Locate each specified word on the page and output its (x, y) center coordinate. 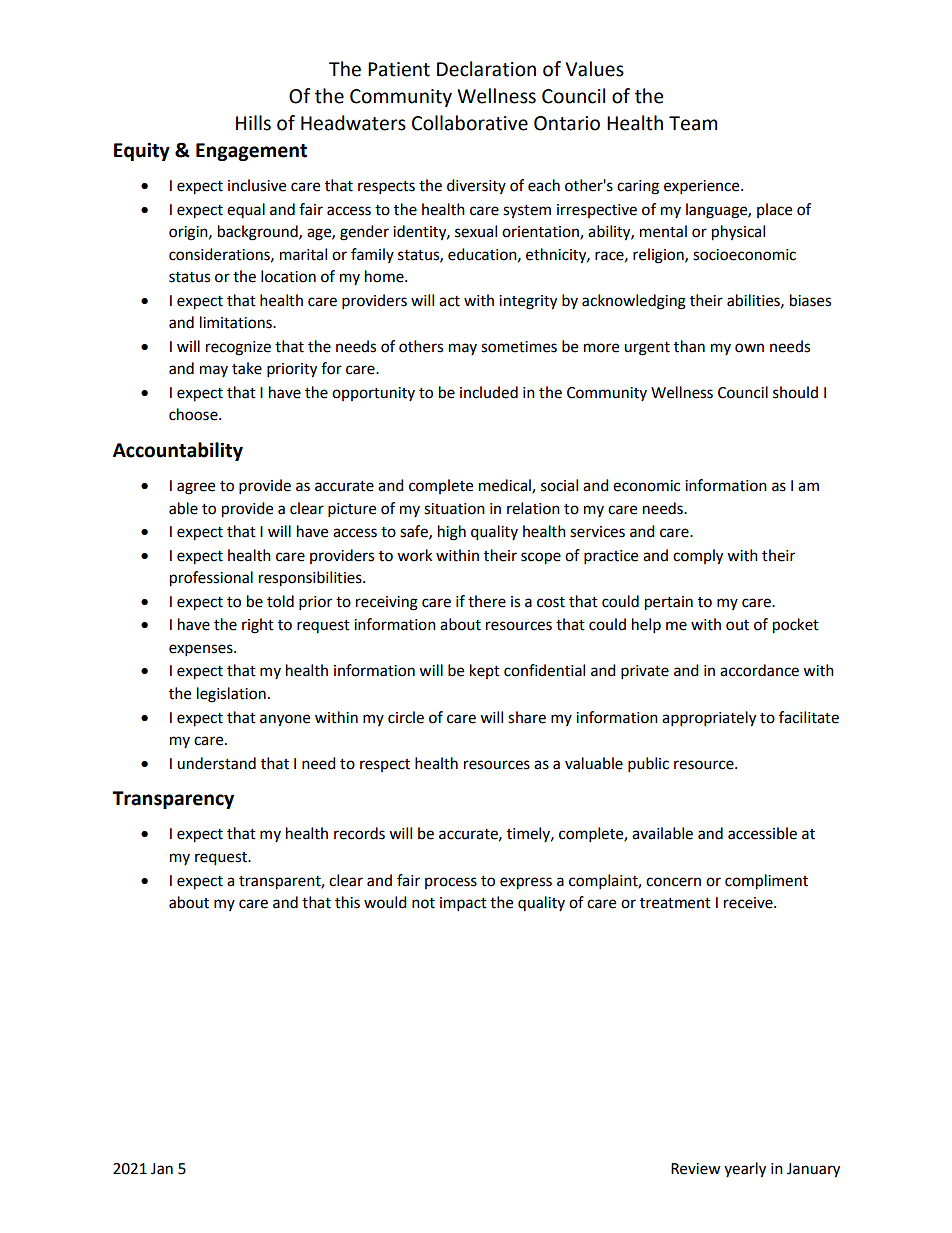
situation (454, 509)
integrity (528, 302)
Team (693, 123)
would (385, 902)
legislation (231, 695)
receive (749, 903)
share (527, 717)
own (749, 348)
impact (463, 904)
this (347, 902)
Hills (253, 123)
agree (196, 488)
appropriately (709, 719)
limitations (237, 322)
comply (698, 557)
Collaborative (470, 123)
